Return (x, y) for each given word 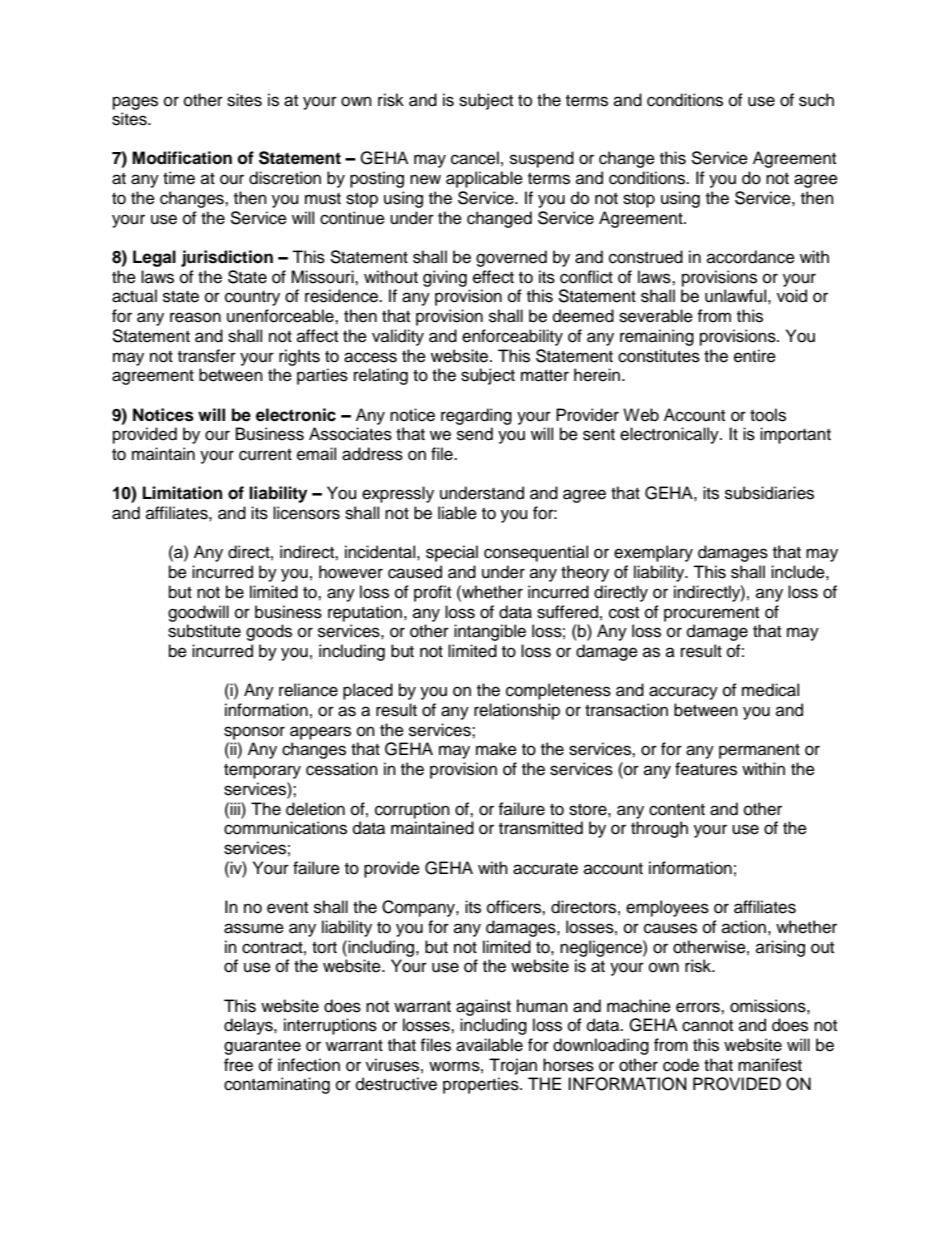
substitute (204, 631)
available (489, 1045)
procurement (711, 614)
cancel (475, 158)
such (816, 100)
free (238, 1065)
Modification (182, 158)
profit (432, 593)
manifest (770, 1065)
